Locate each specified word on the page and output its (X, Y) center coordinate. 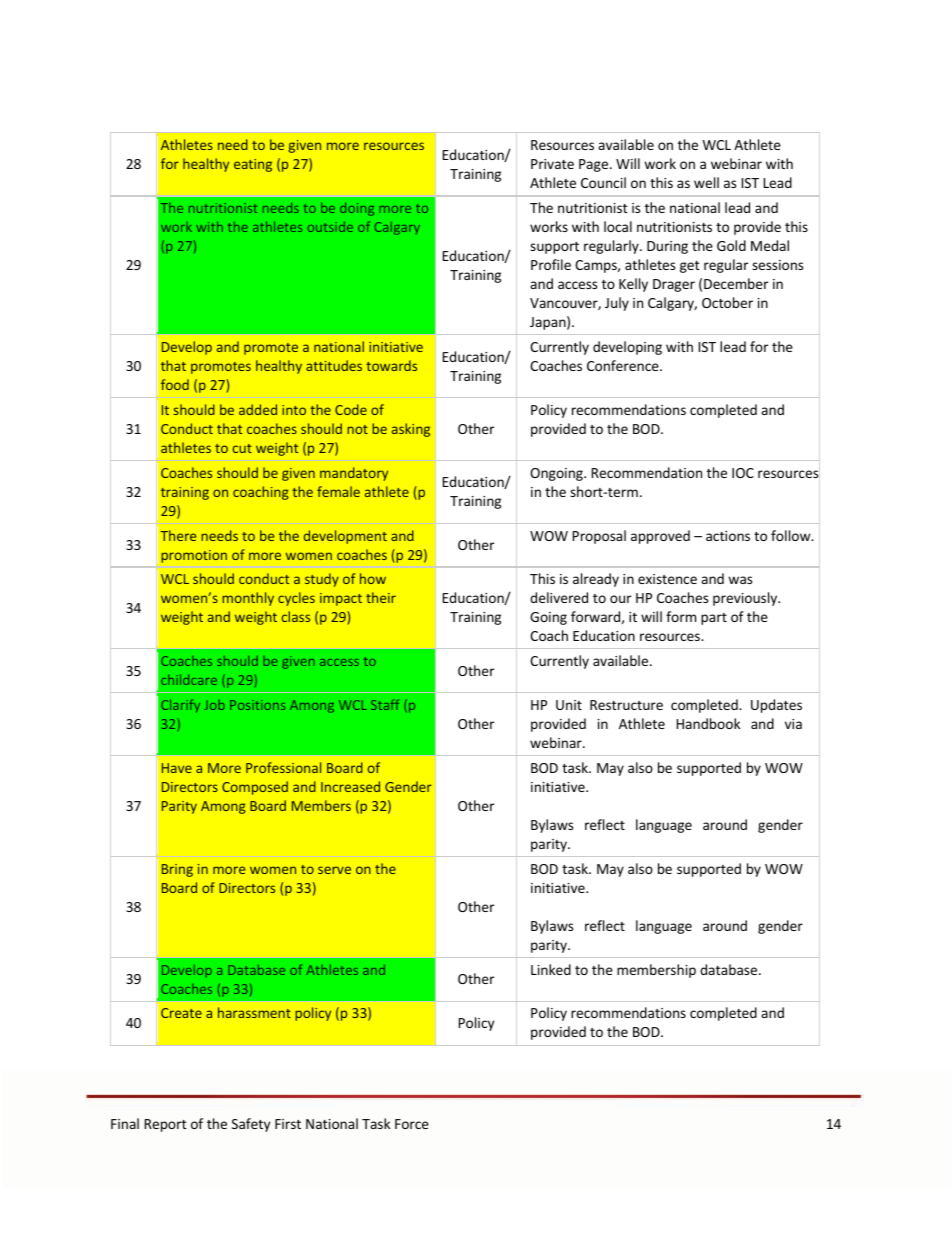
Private (552, 164)
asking (411, 430)
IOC (743, 473)
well (706, 182)
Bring (177, 870)
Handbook (708, 723)
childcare (189, 679)
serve (334, 870)
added (258, 409)
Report (166, 1125)
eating (253, 165)
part (714, 619)
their (381, 597)
